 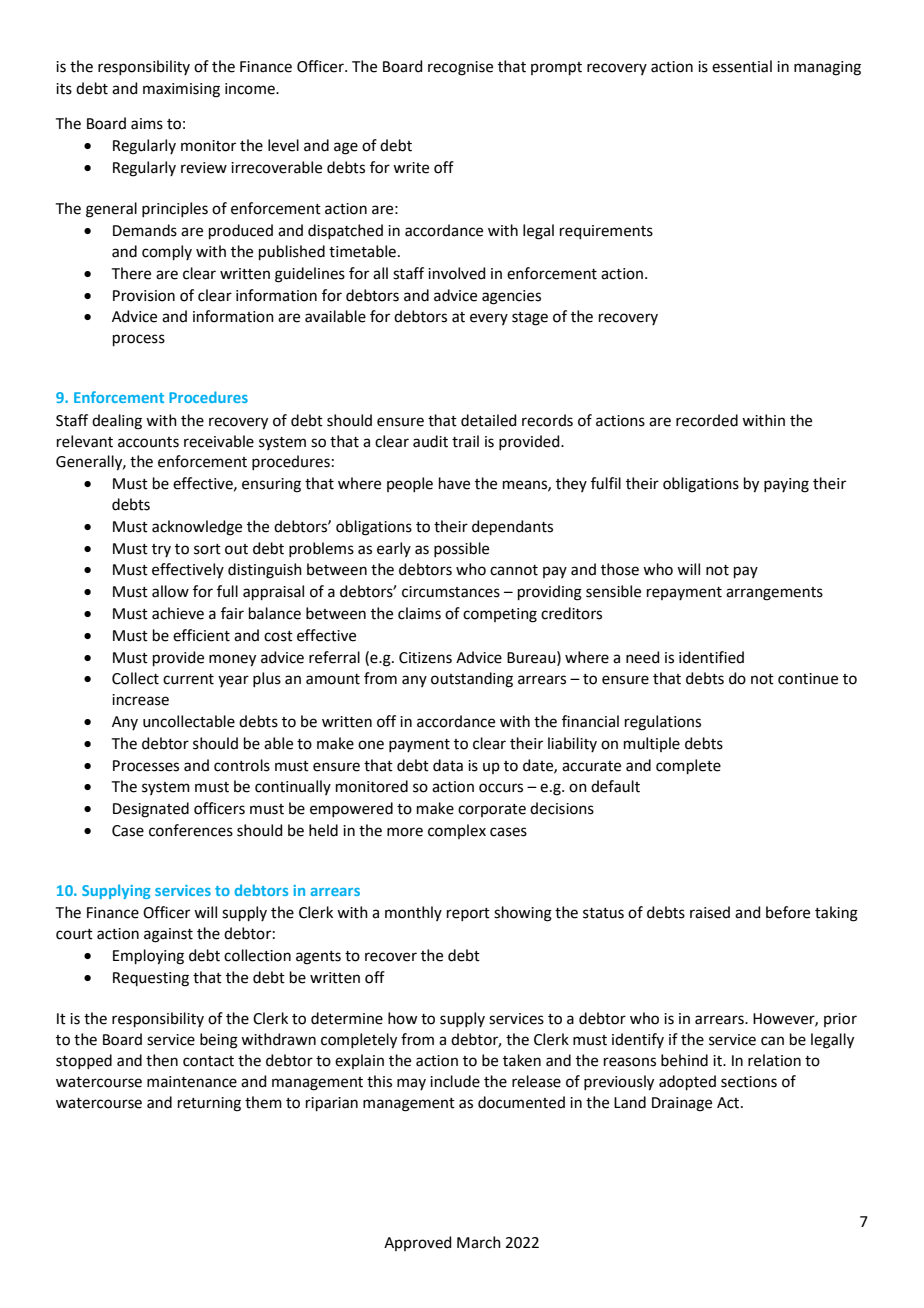 What do you see at coordinates (209, 1104) in the screenshot?
I see `returning` at bounding box center [209, 1104].
